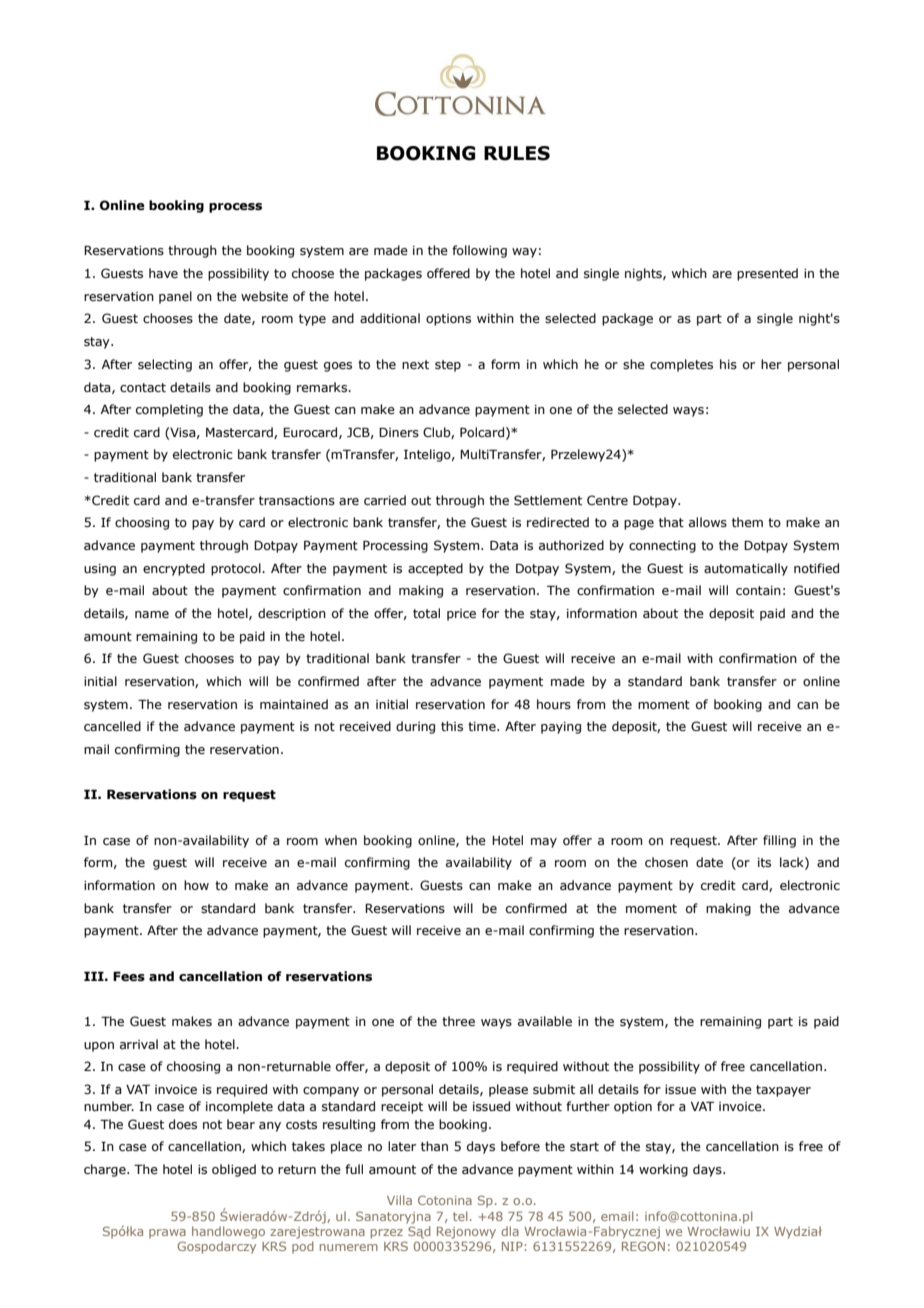 This screenshot has height=1308, width=924. What do you see at coordinates (461, 615) in the screenshot?
I see `price` at bounding box center [461, 615].
